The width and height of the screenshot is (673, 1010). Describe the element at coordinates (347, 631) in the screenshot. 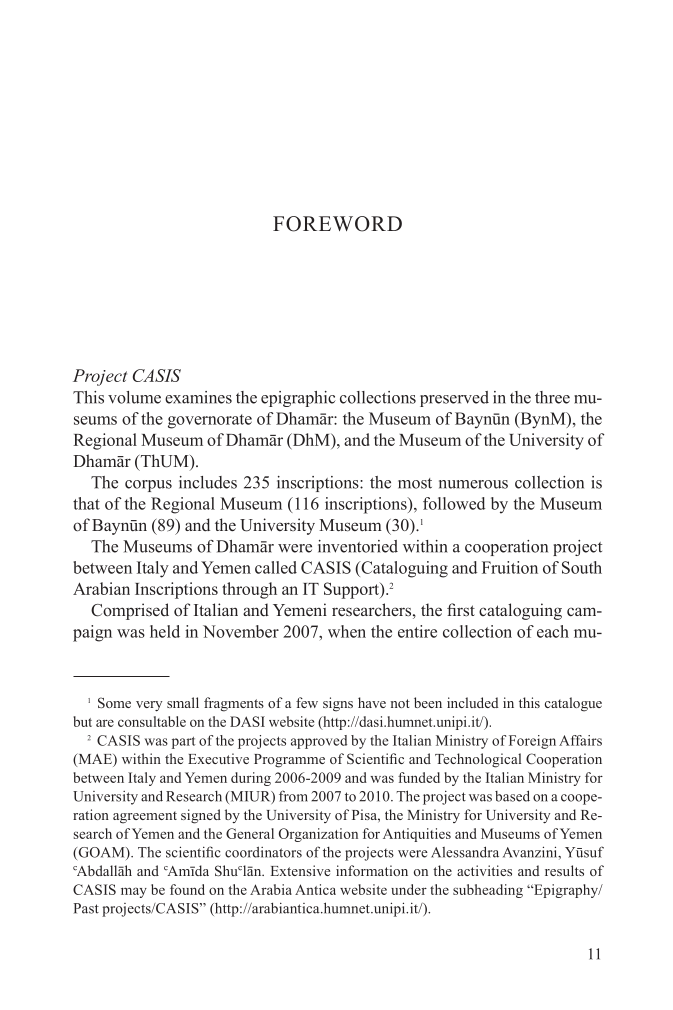

I see `when` at that location.
